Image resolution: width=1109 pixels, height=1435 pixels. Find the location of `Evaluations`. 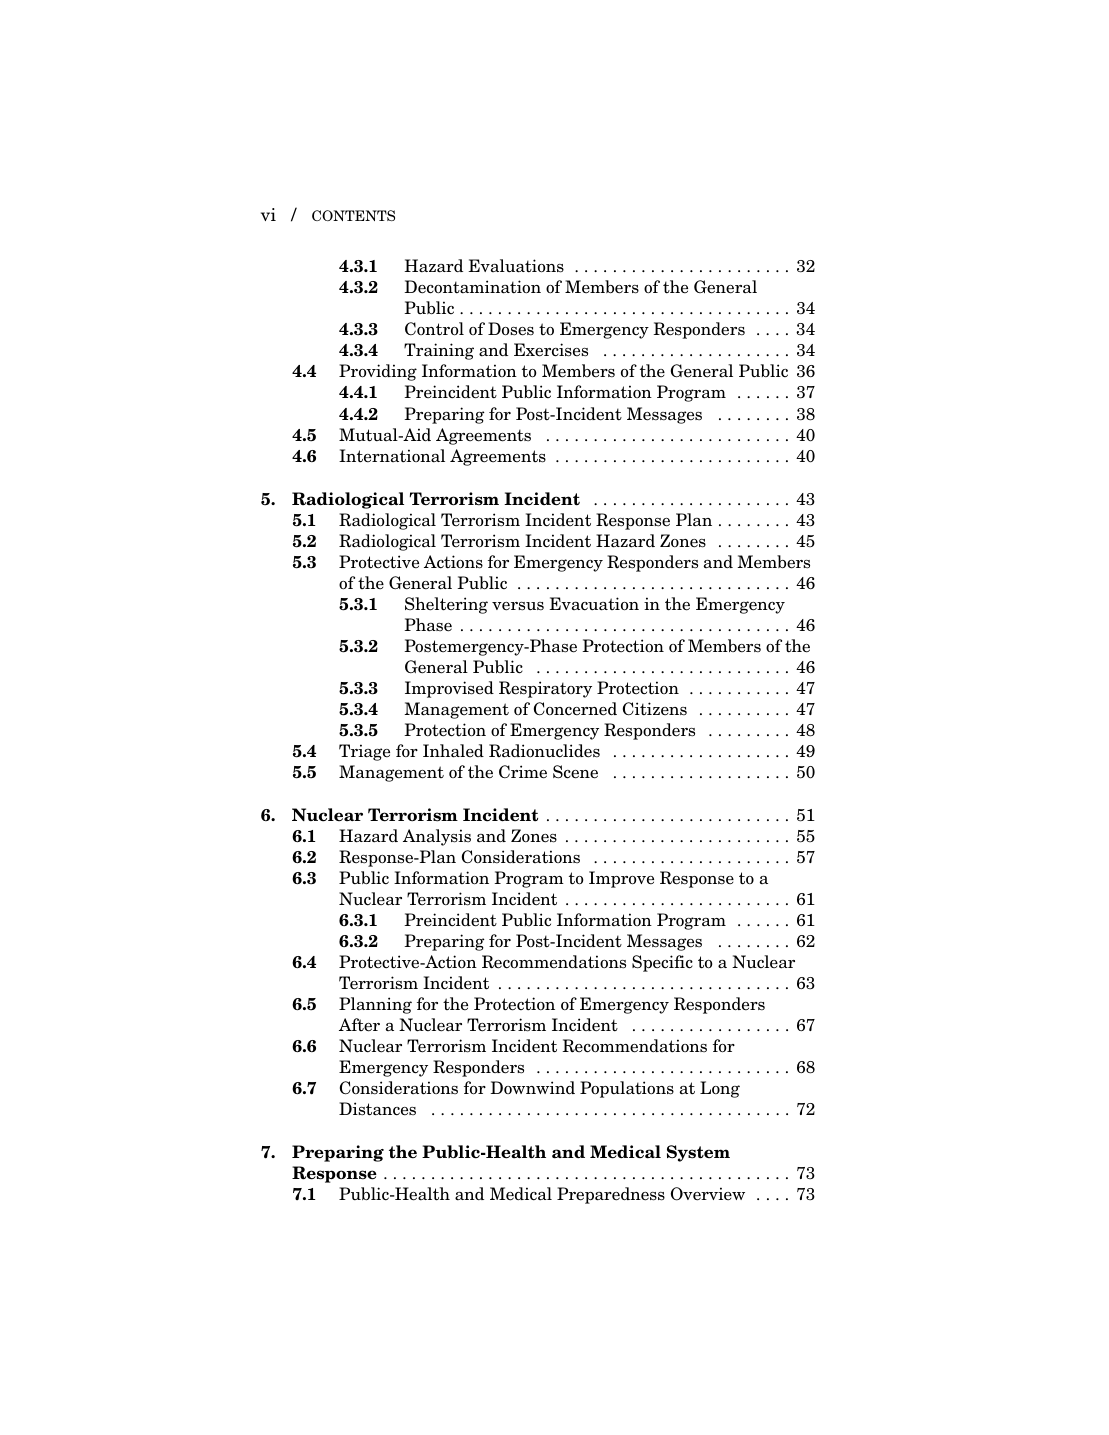

Evaluations is located at coordinates (516, 266).
